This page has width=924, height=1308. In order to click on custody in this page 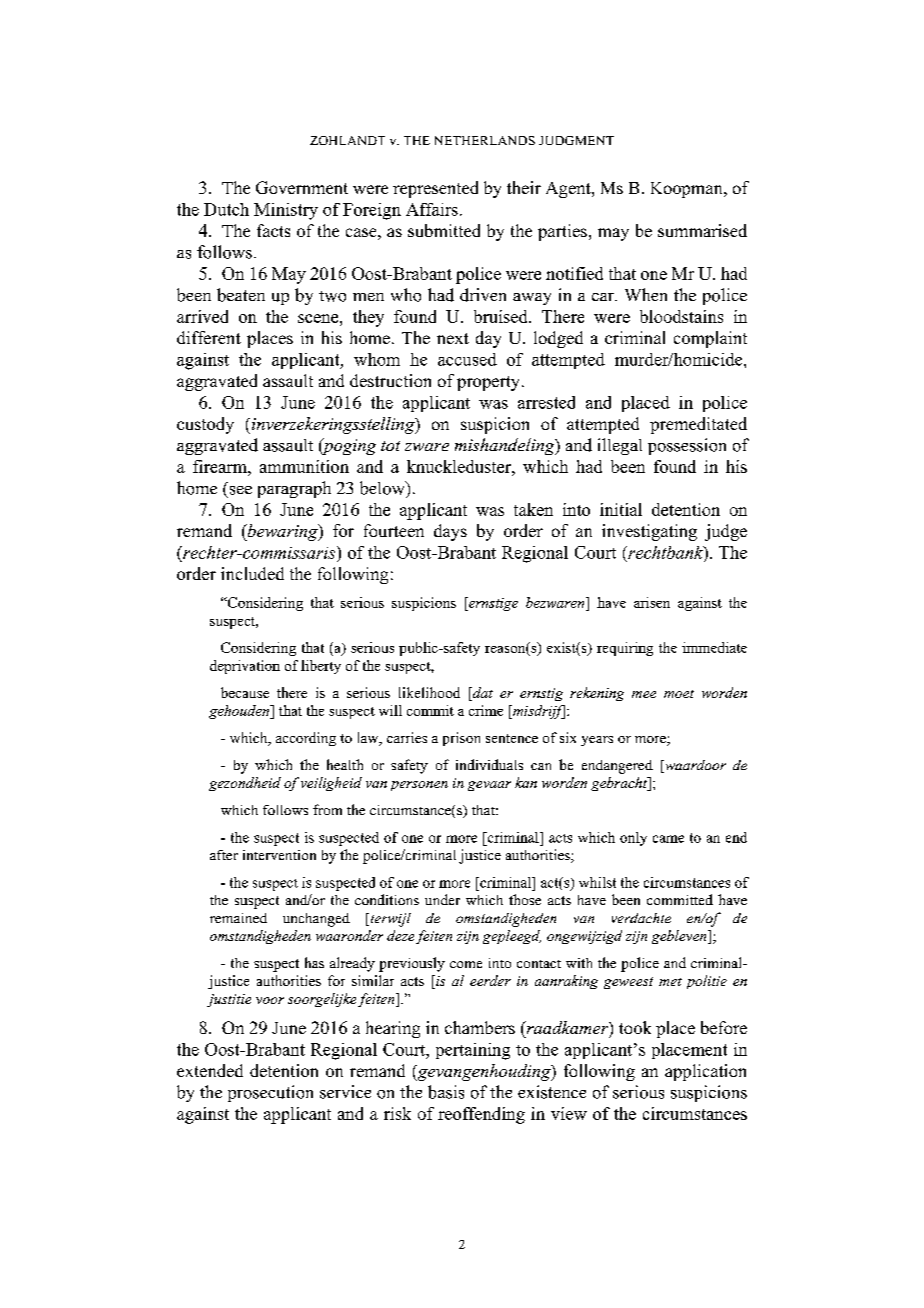, I will do `click(205, 425)`.
